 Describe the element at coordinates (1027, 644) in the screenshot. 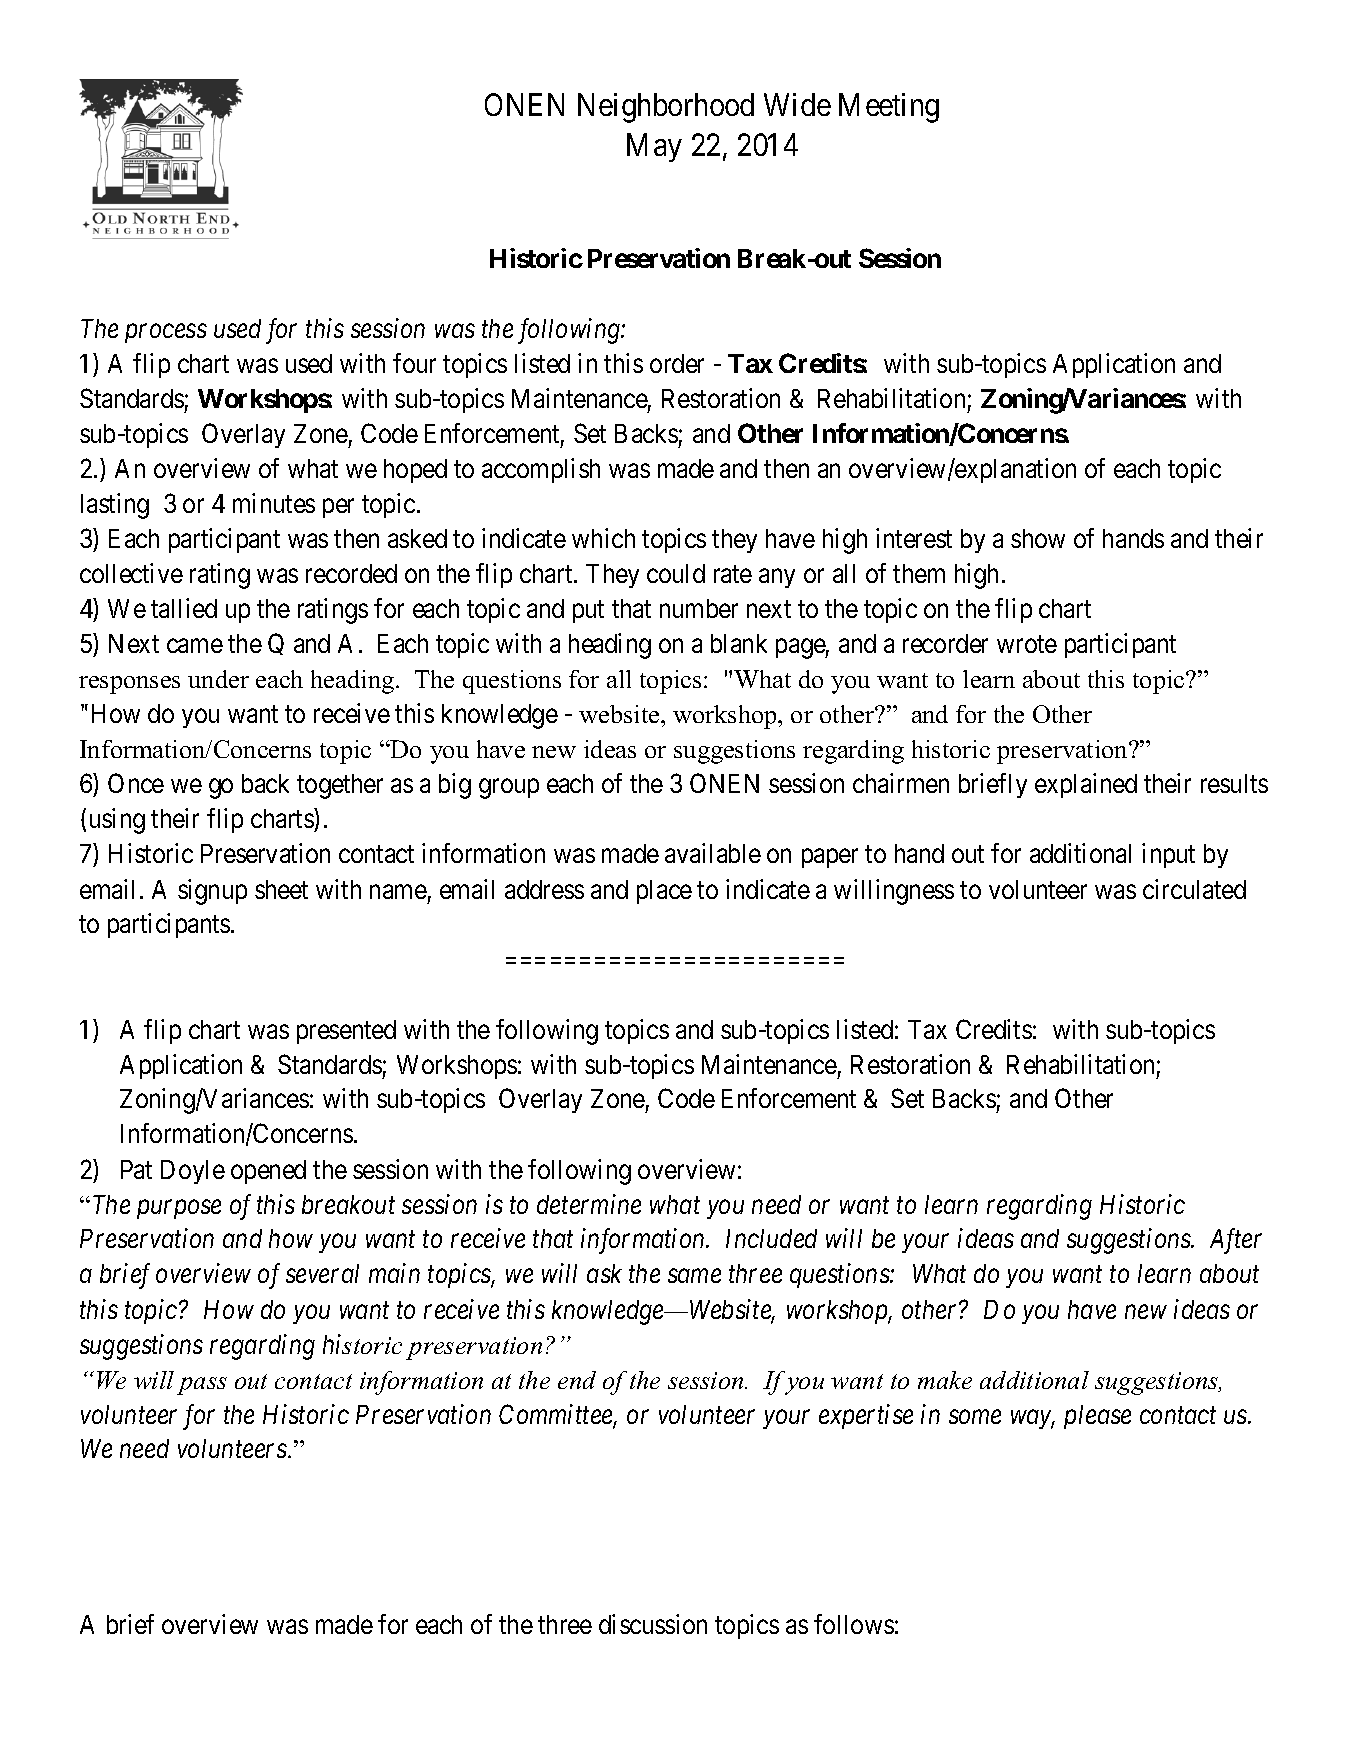

I see `wrote` at that location.
